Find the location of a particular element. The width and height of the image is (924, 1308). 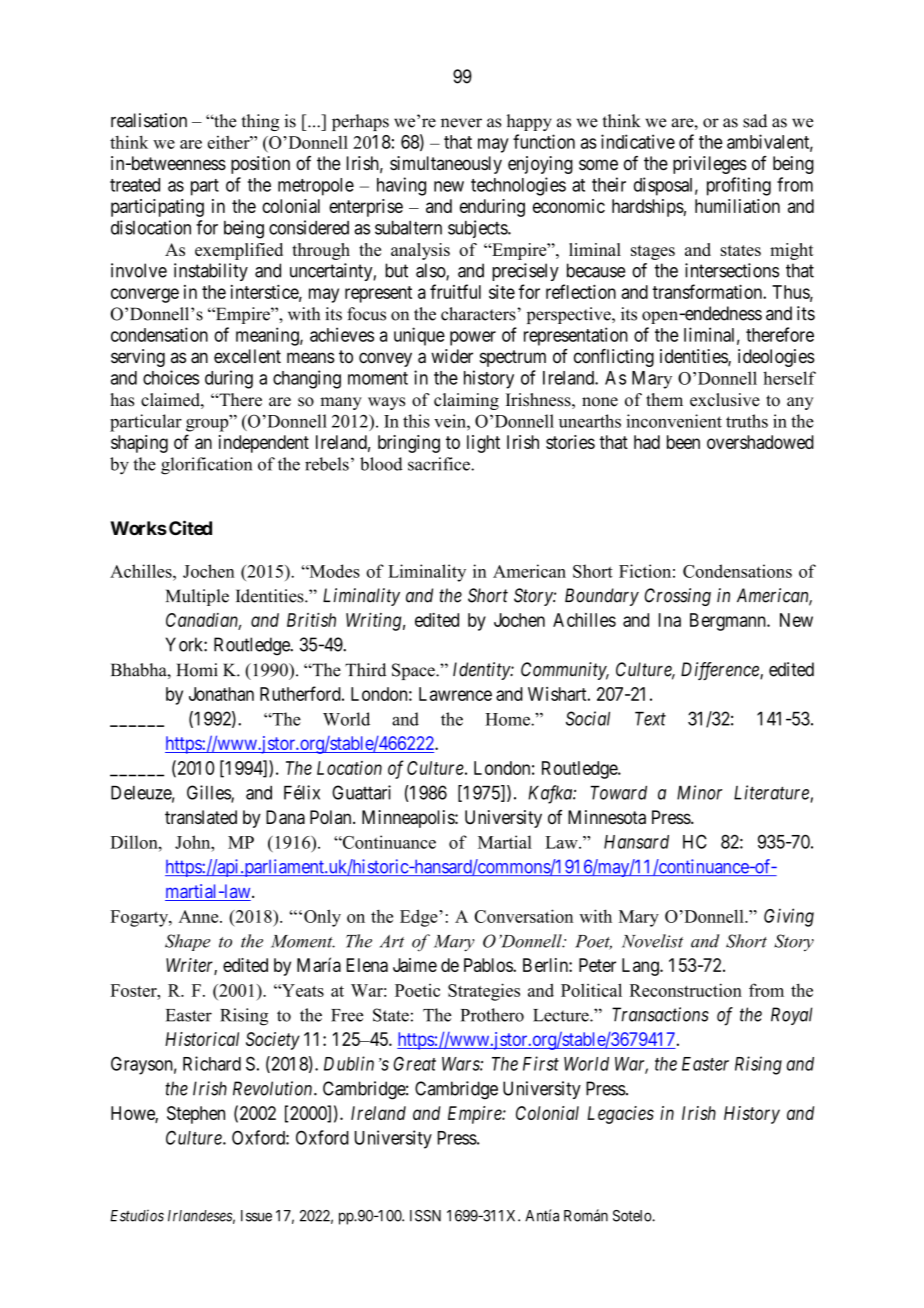

privileges is located at coordinates (710, 165).
